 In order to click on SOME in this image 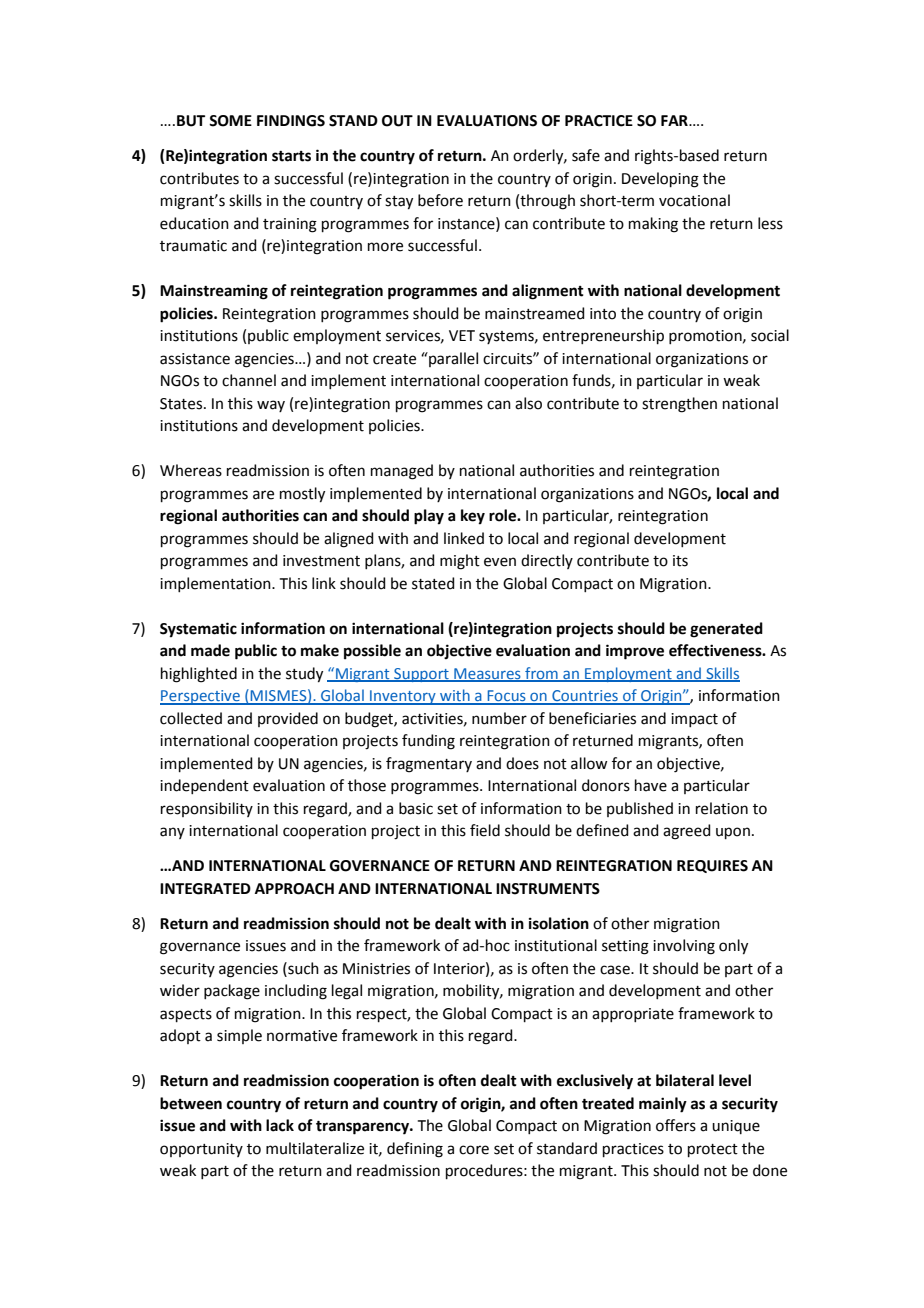, I will do `click(230, 121)`.
